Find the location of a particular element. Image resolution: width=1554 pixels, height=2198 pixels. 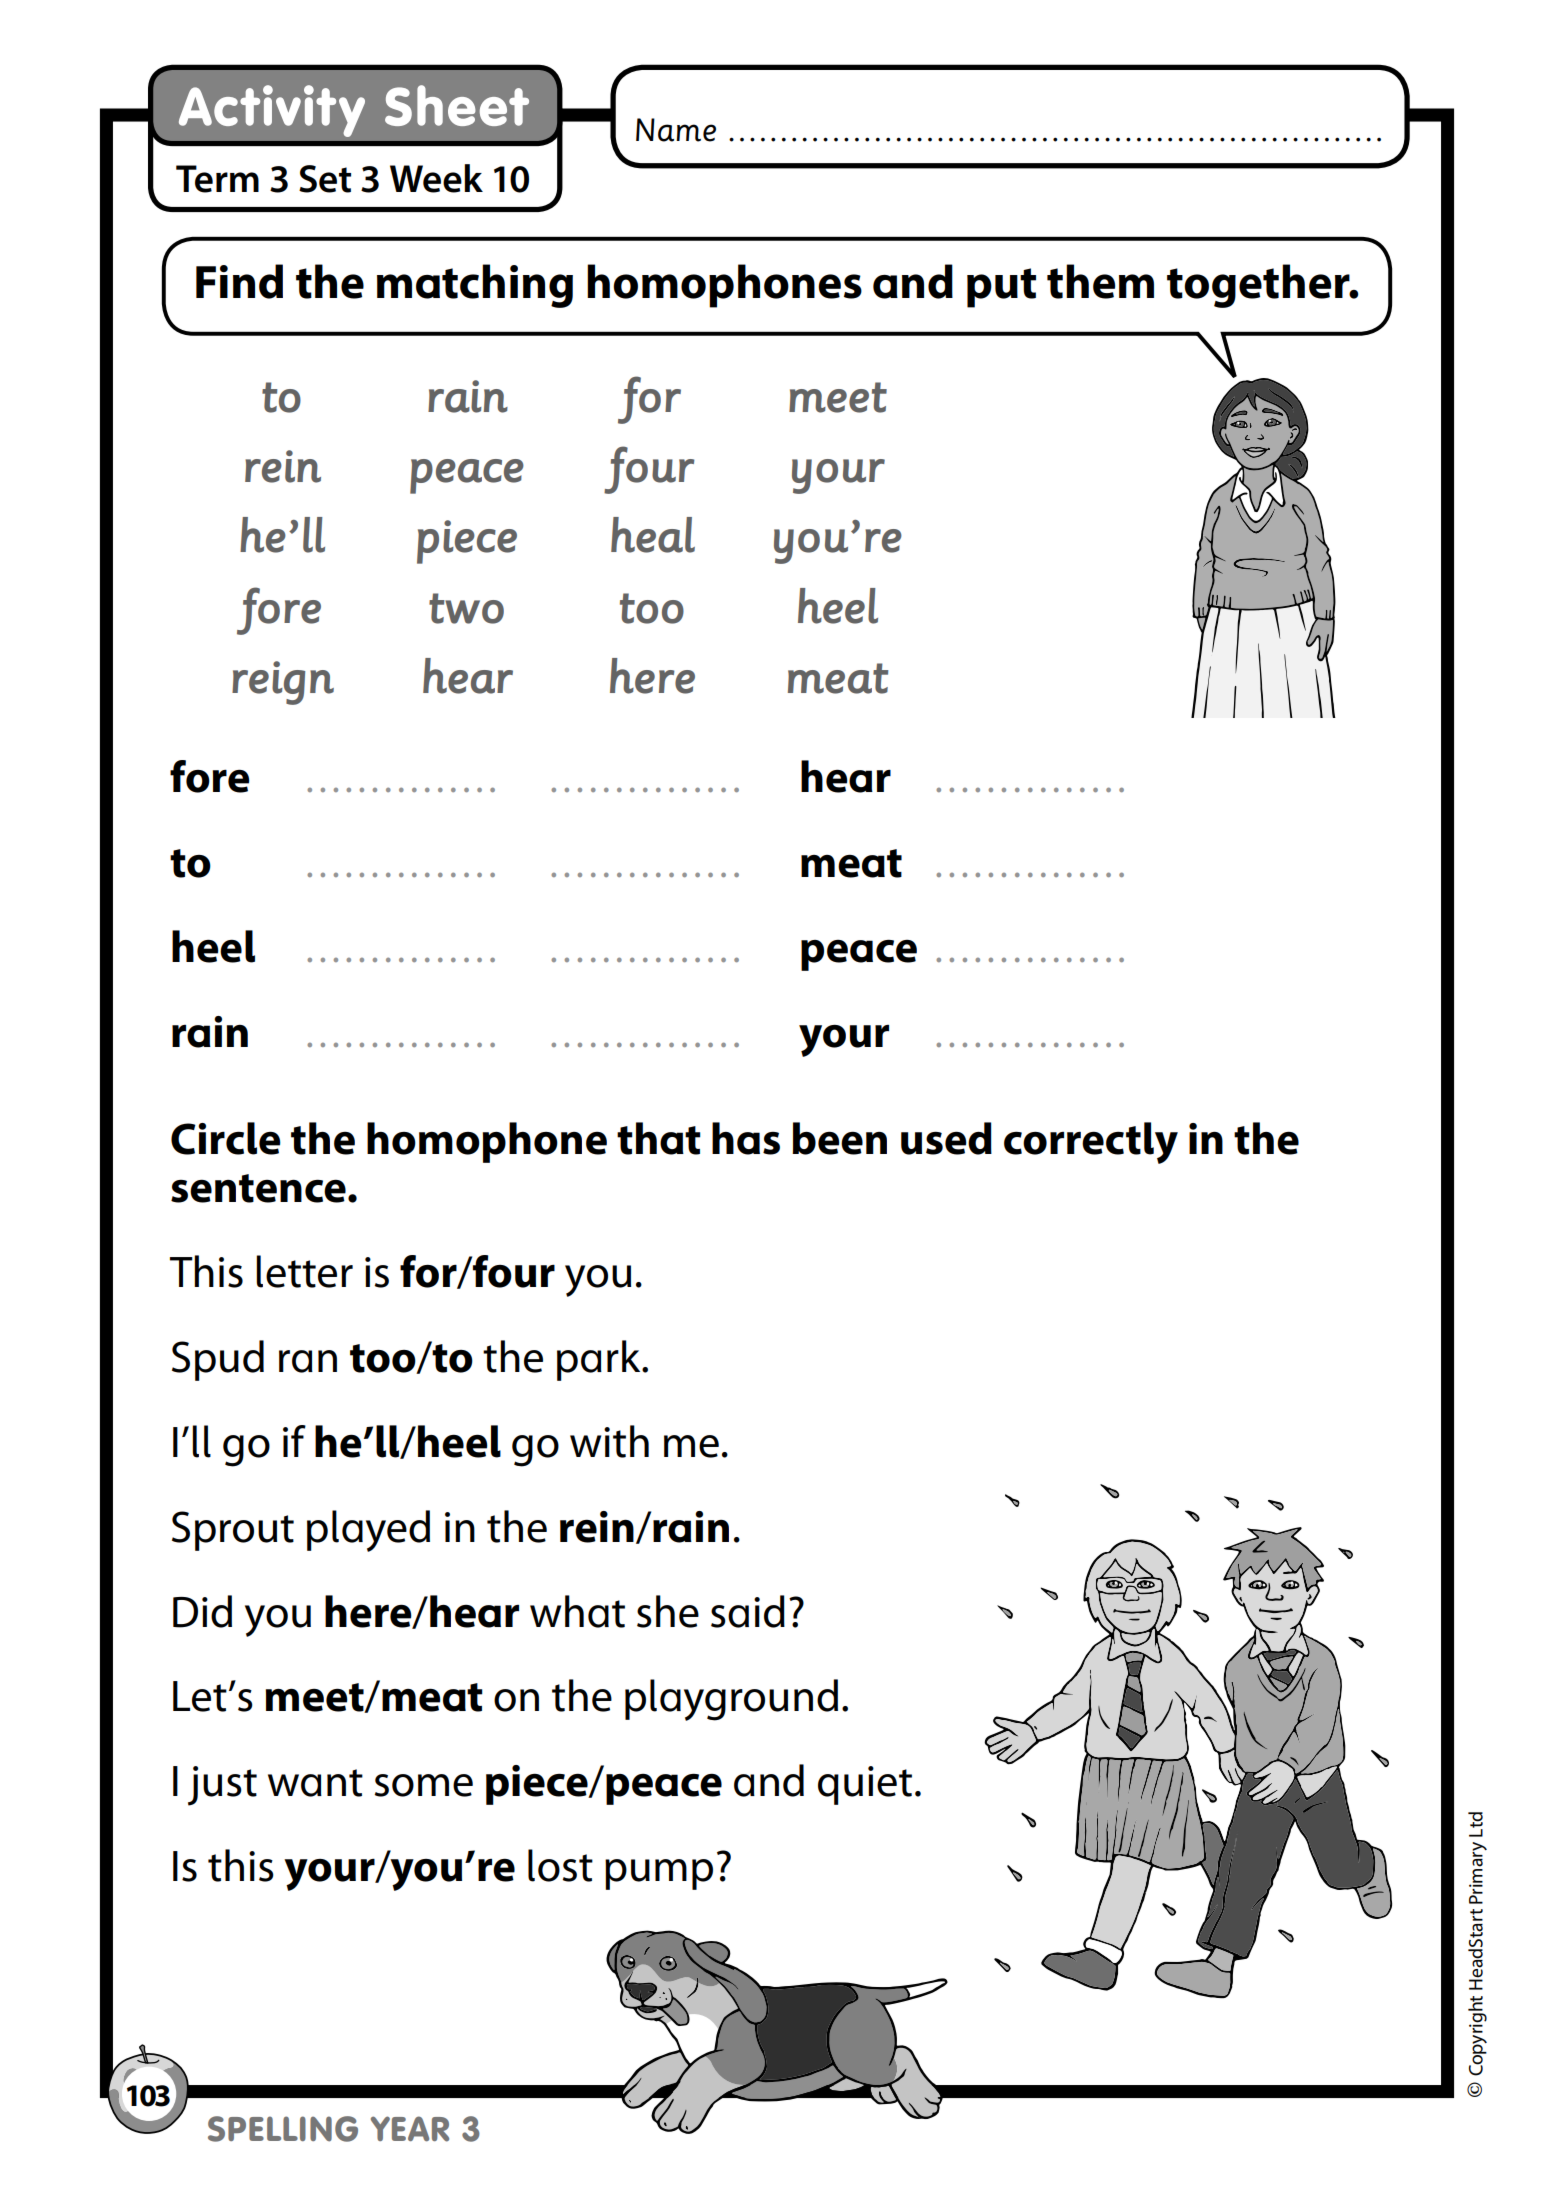

correctly is located at coordinates (1091, 1143).
